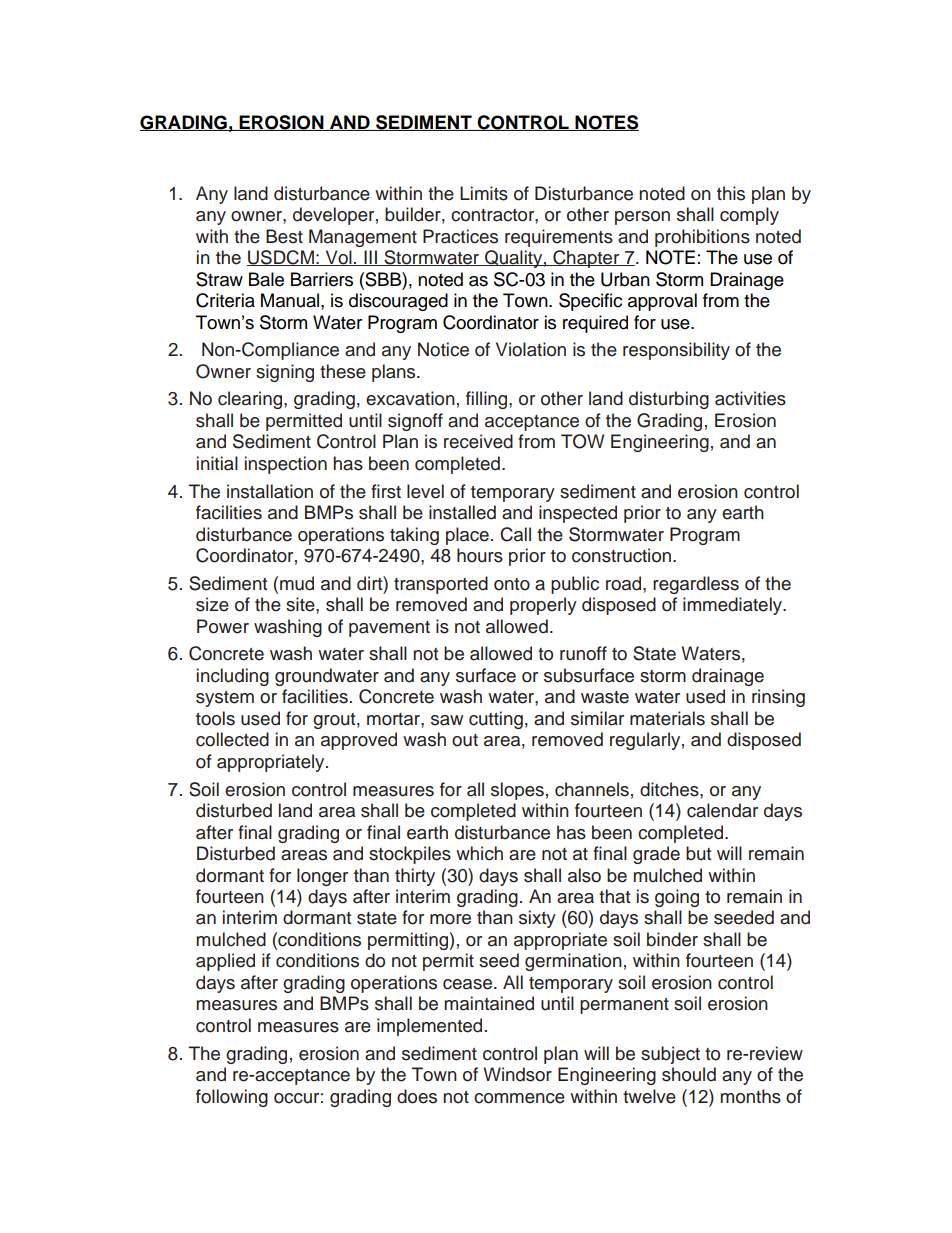 The width and height of the screenshot is (952, 1233). What do you see at coordinates (284, 236) in the screenshot?
I see `Best` at bounding box center [284, 236].
